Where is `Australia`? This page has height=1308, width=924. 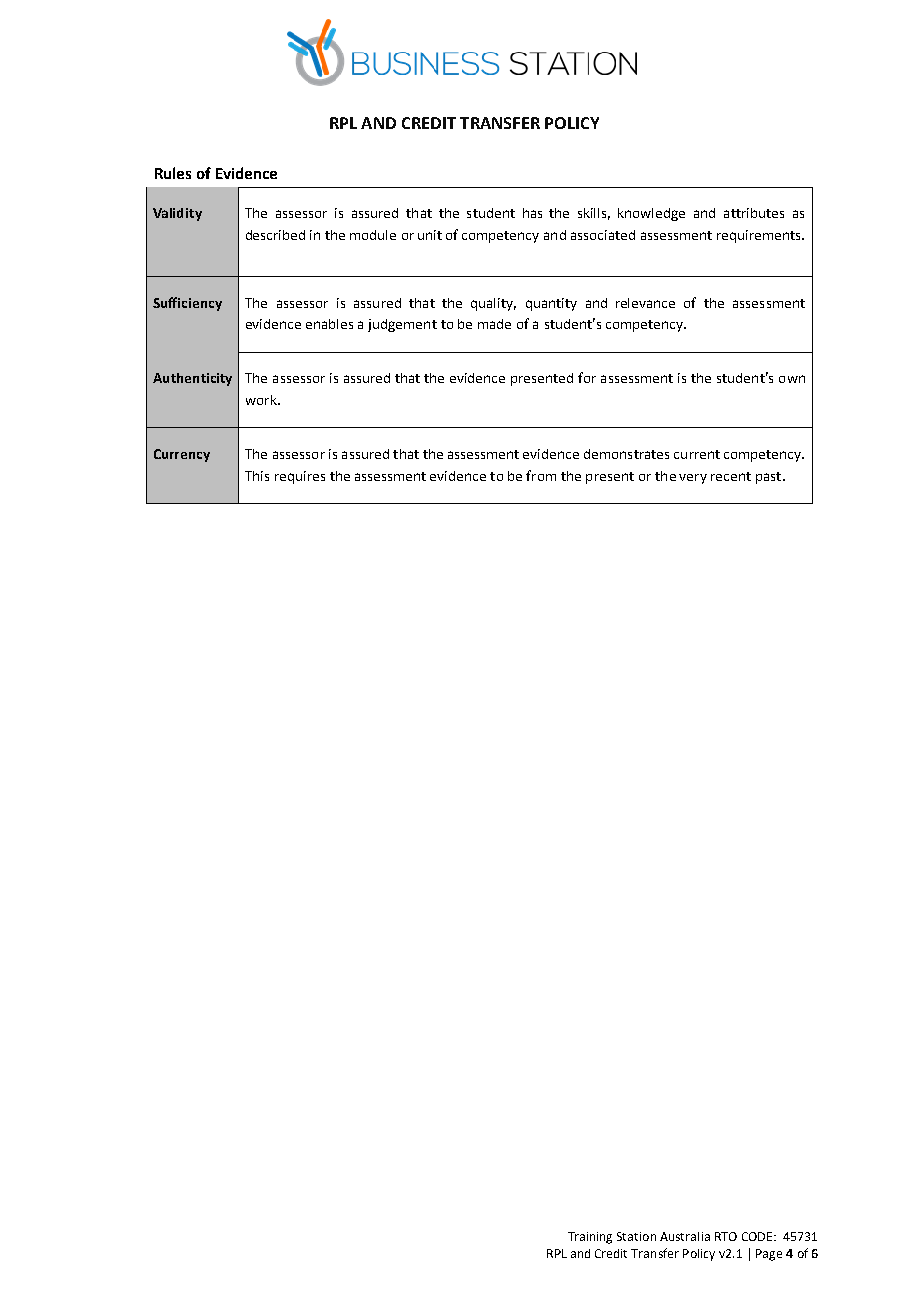 Australia is located at coordinates (685, 1236).
